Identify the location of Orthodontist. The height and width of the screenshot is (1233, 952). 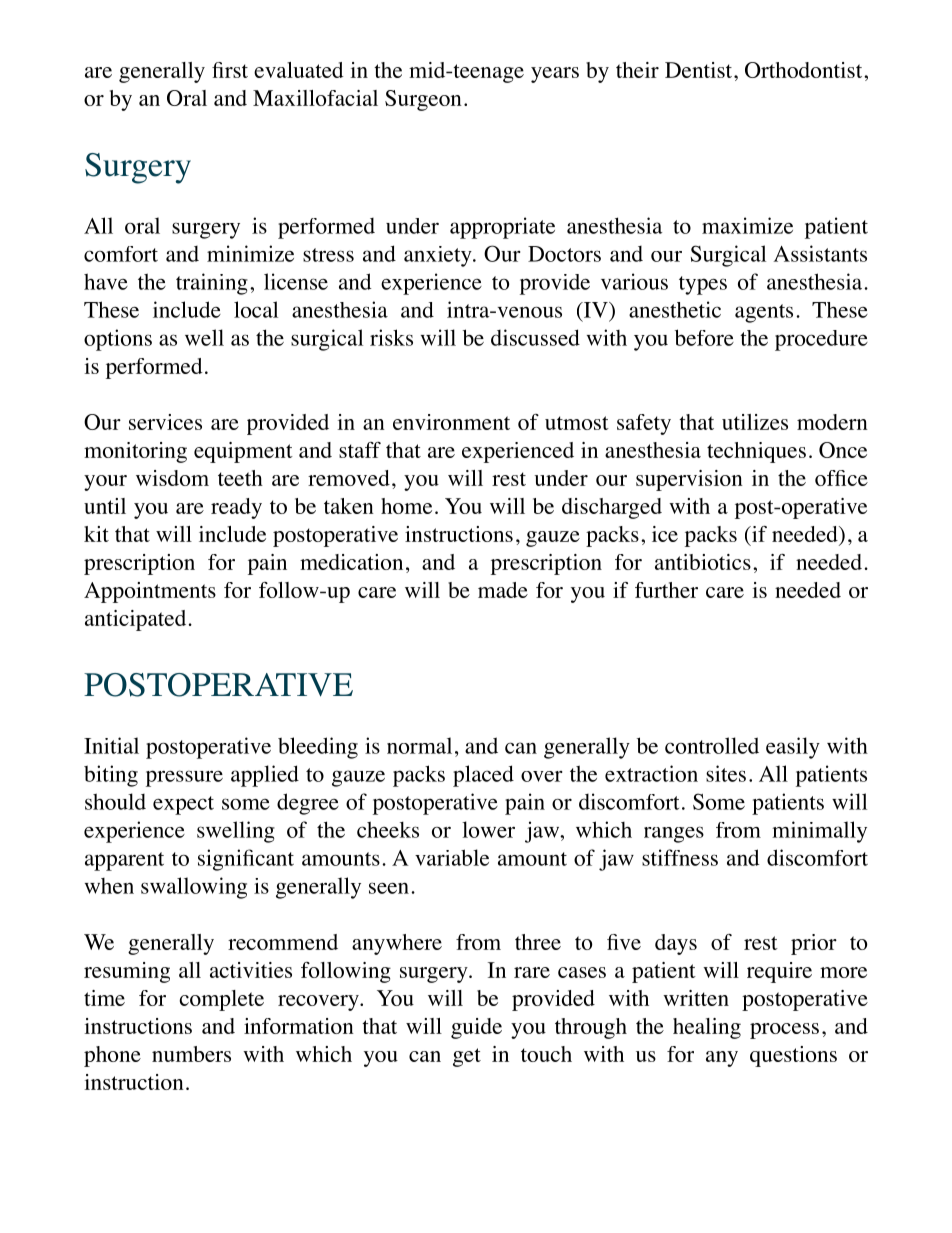
(805, 70).
